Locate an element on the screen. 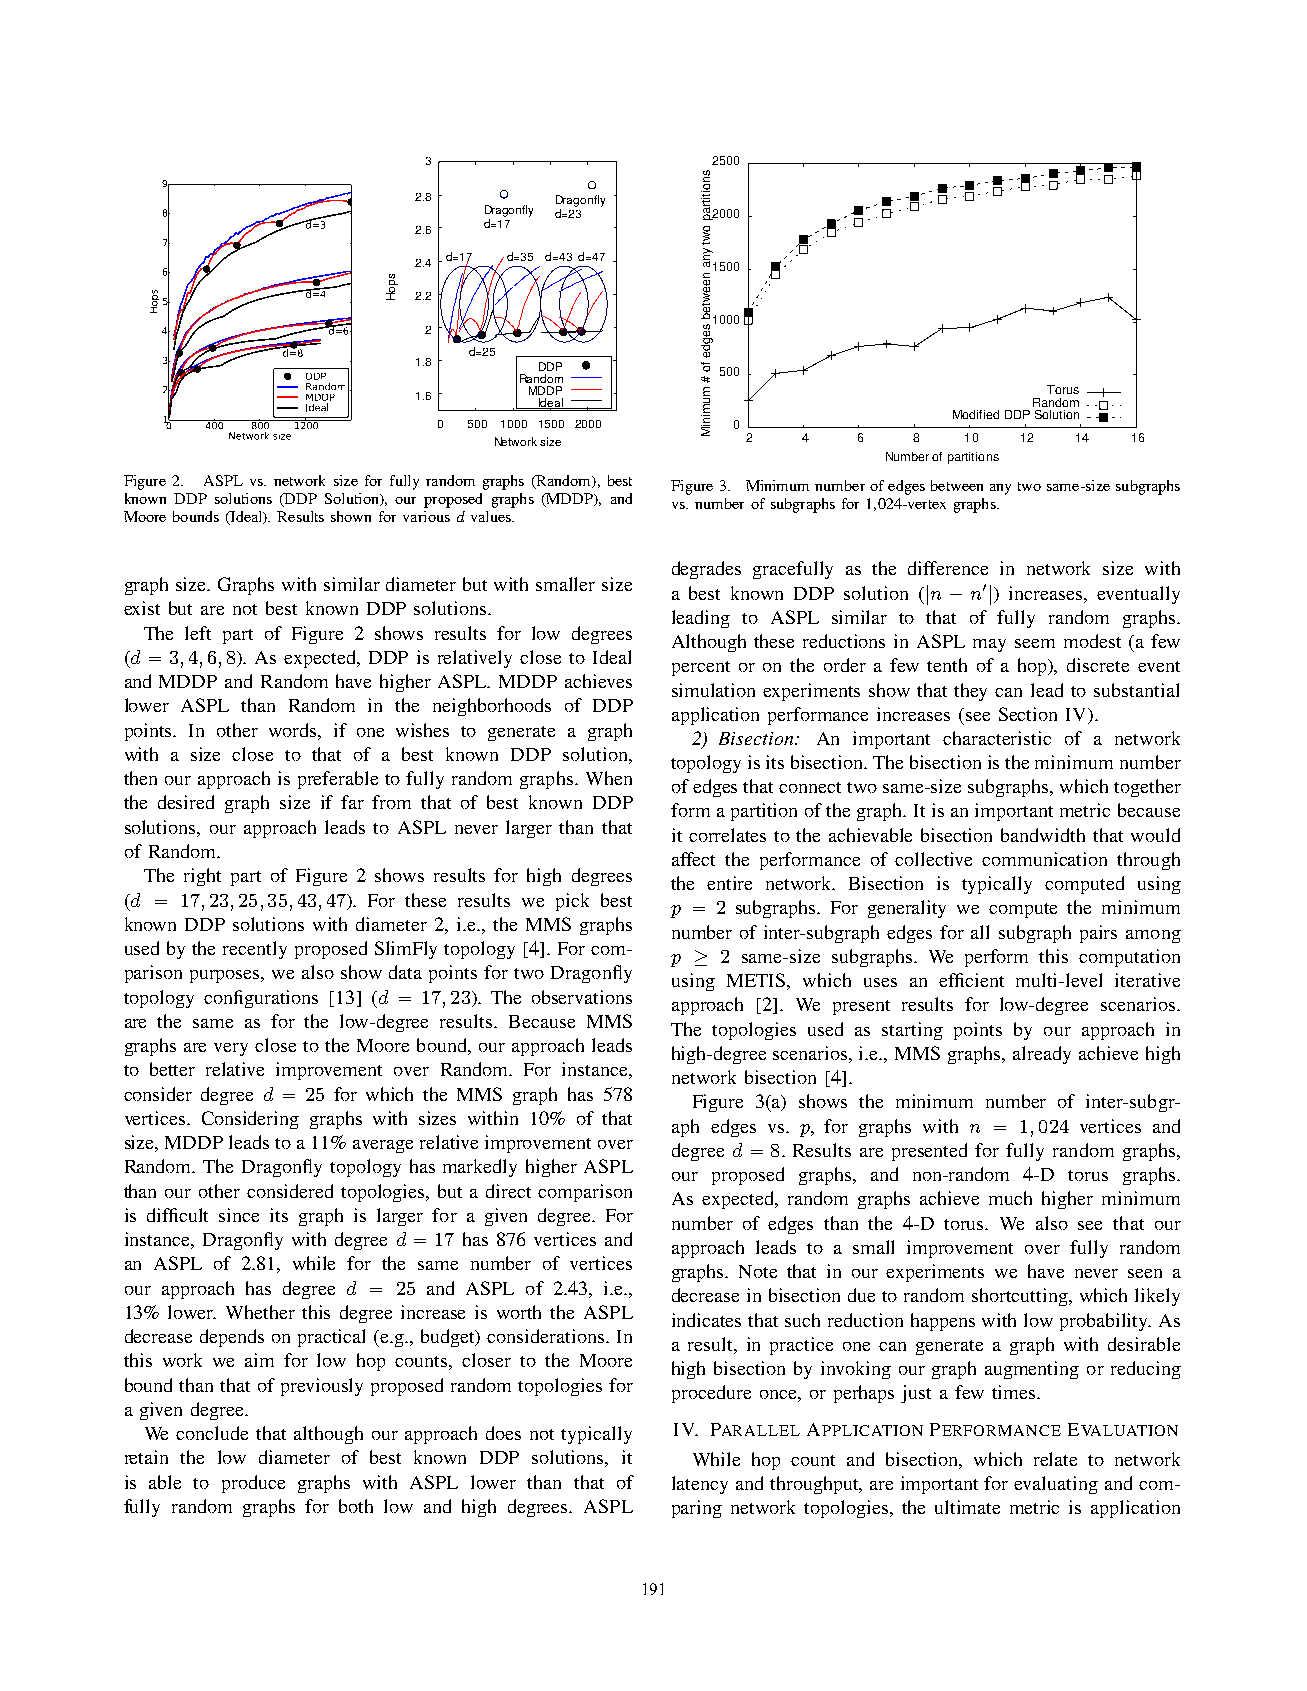 The height and width of the screenshot is (1691, 1307). values is located at coordinates (492, 516).
